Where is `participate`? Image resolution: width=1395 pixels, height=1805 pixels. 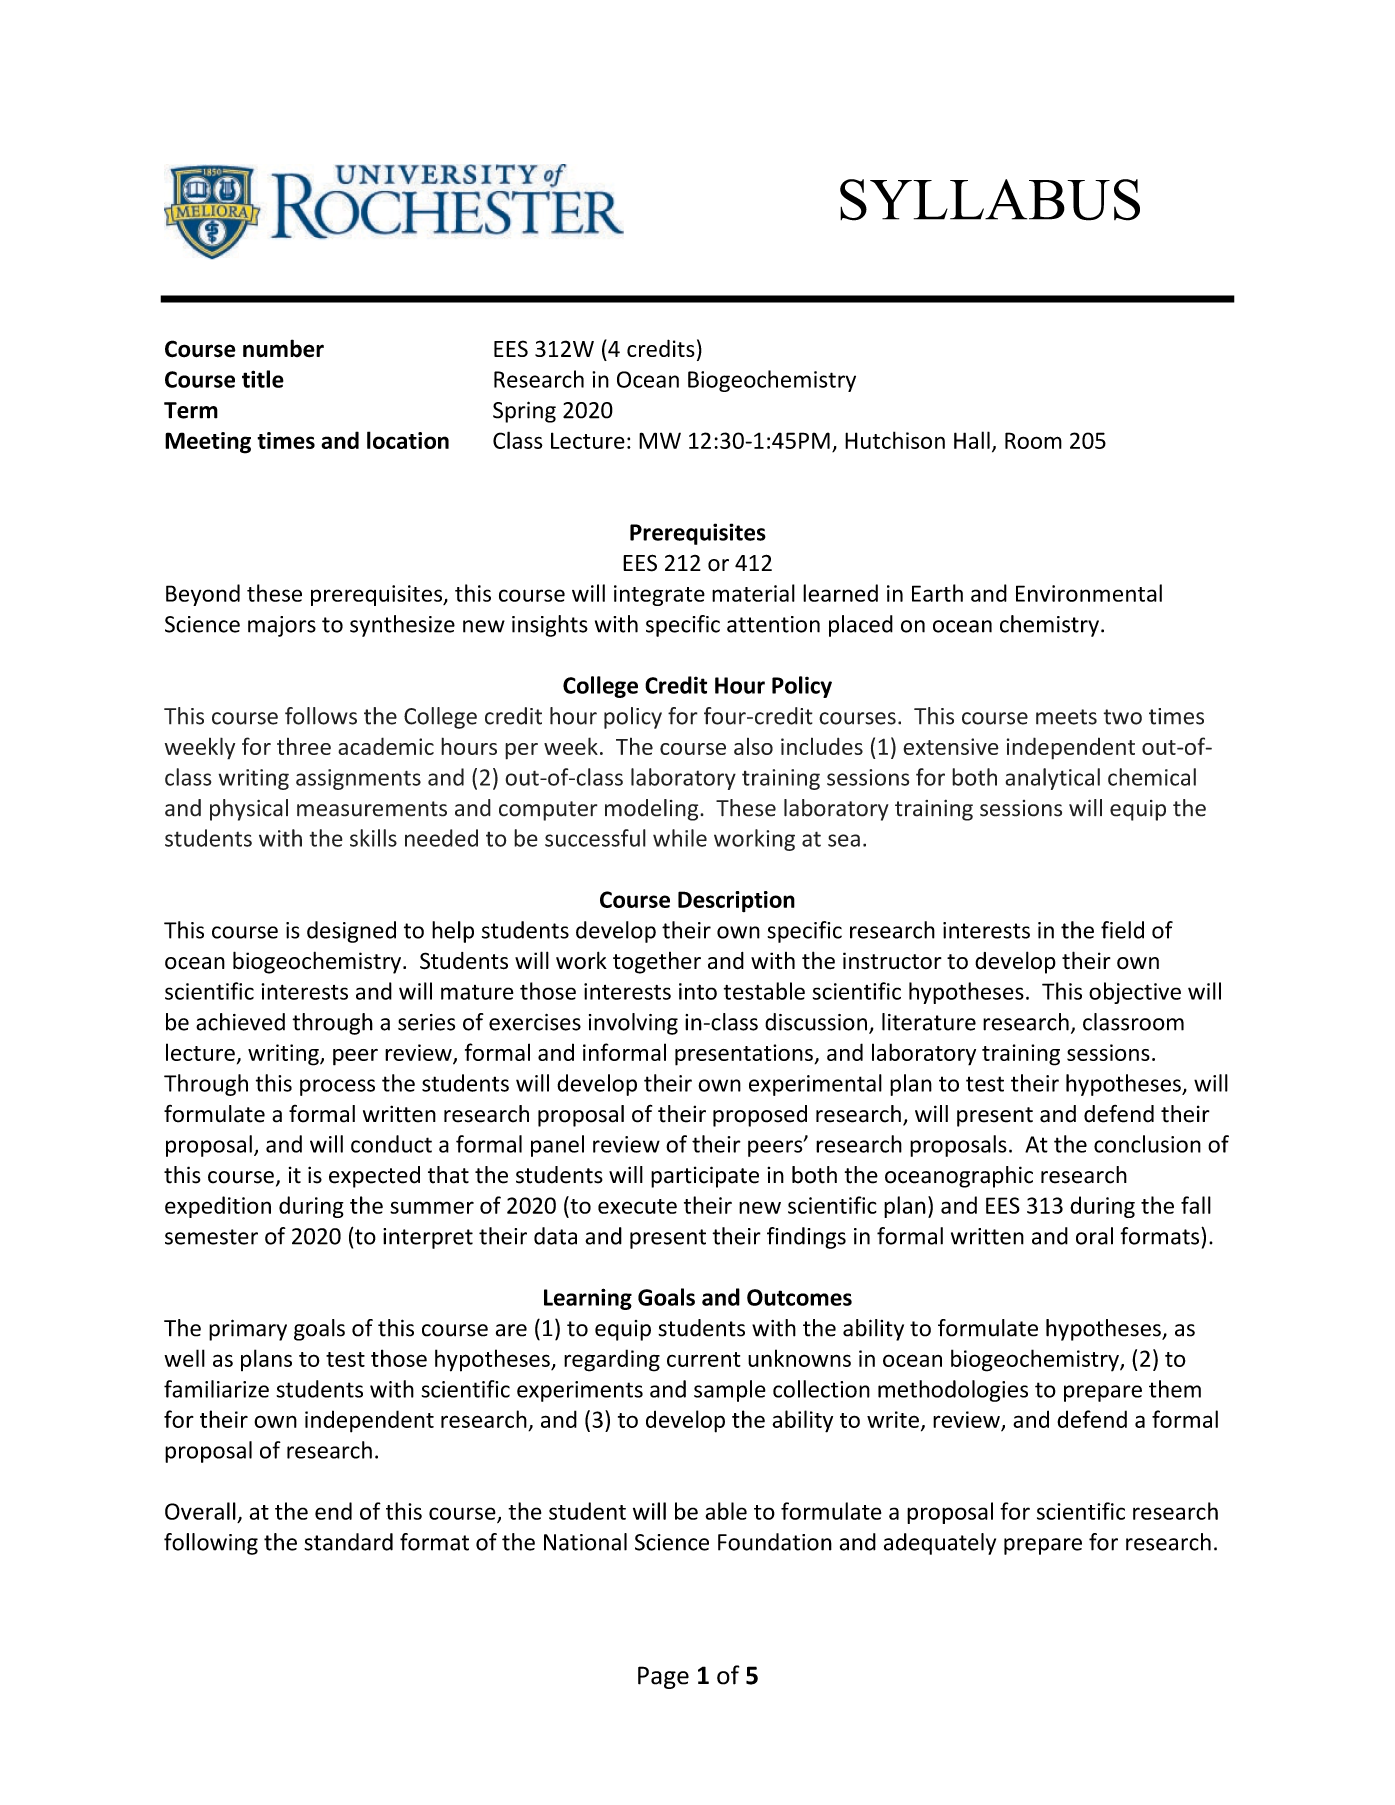 participate is located at coordinates (705, 1177).
